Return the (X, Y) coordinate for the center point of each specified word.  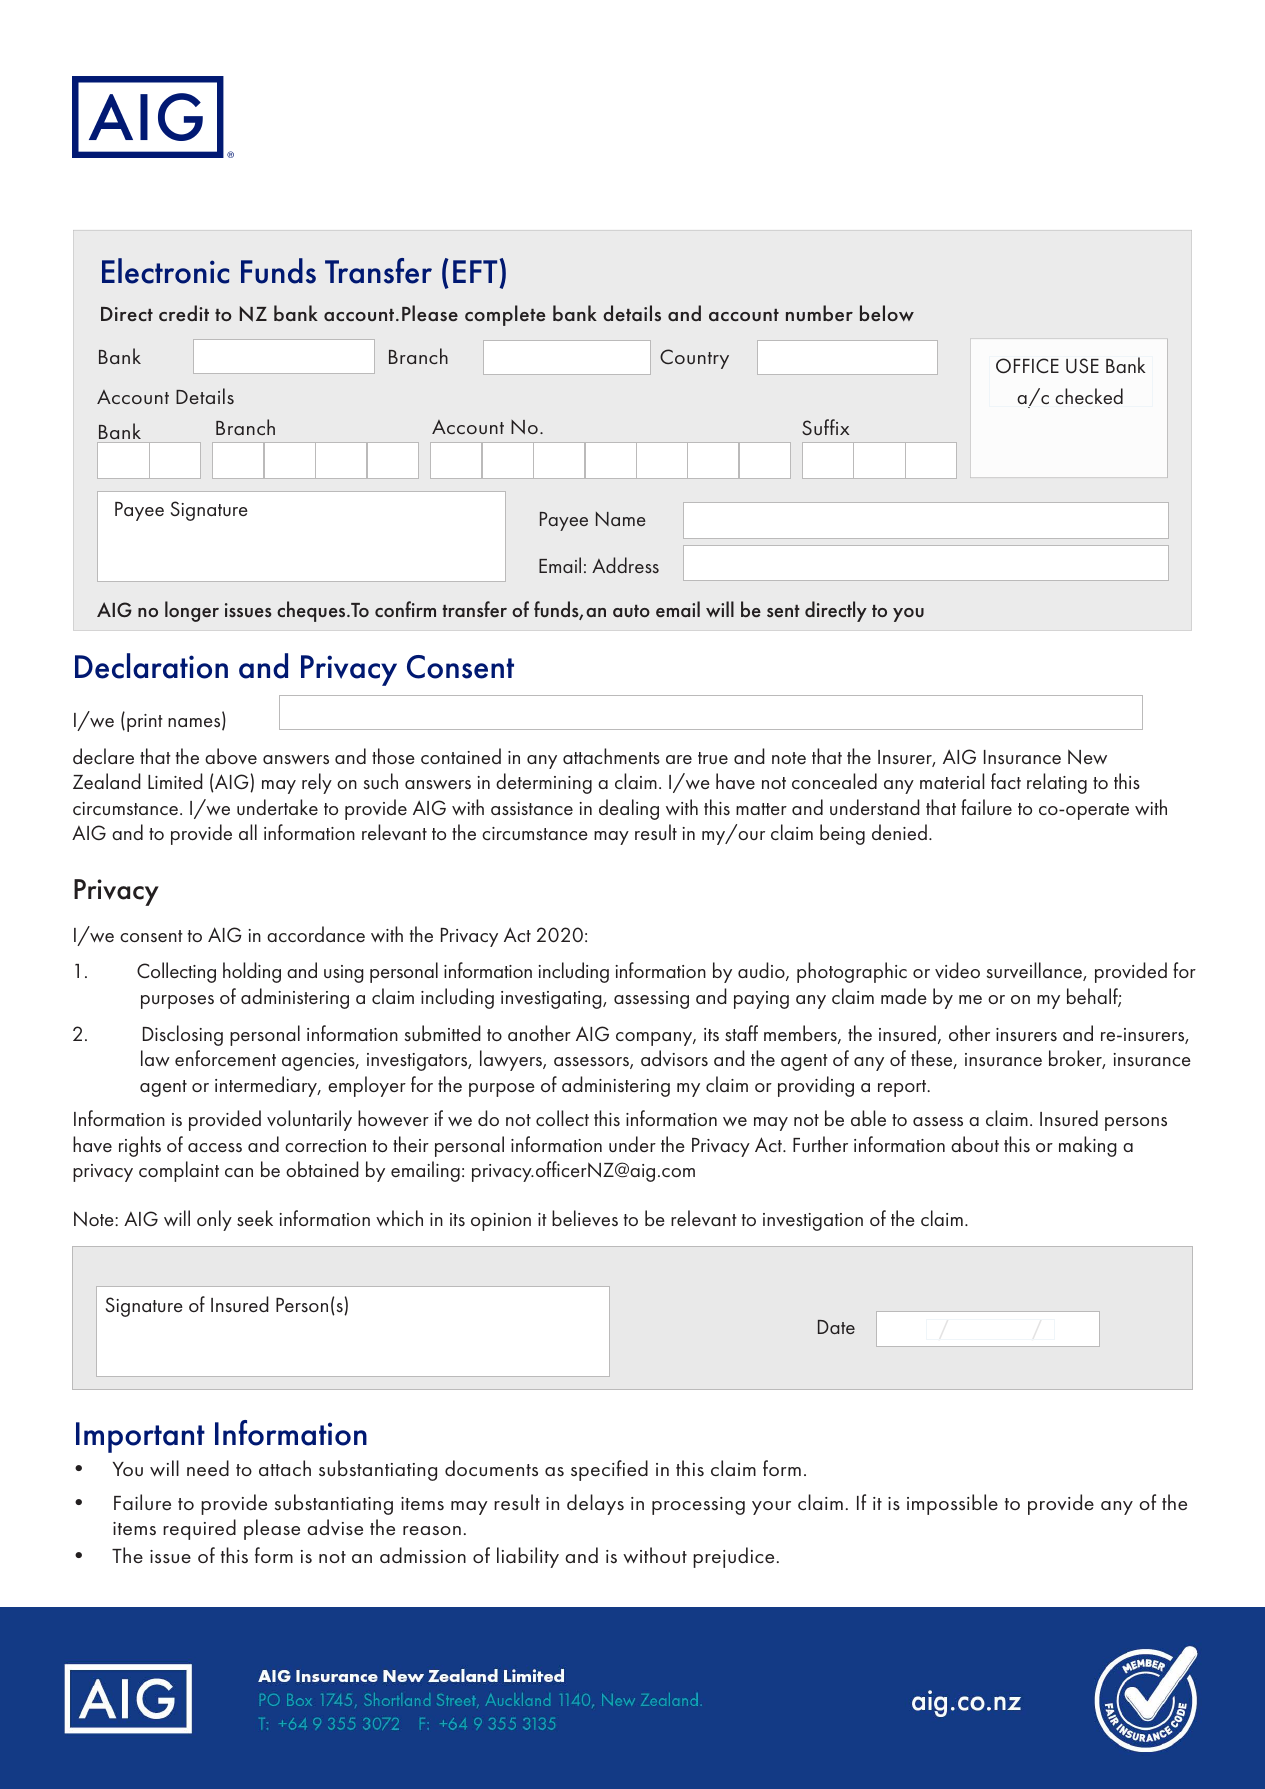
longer (192, 611)
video (957, 970)
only (214, 1220)
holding (252, 972)
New (1087, 756)
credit (184, 313)
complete (505, 315)
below (887, 313)
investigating (552, 1000)
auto (631, 611)
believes (585, 1218)
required (199, 1529)
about (975, 1144)
